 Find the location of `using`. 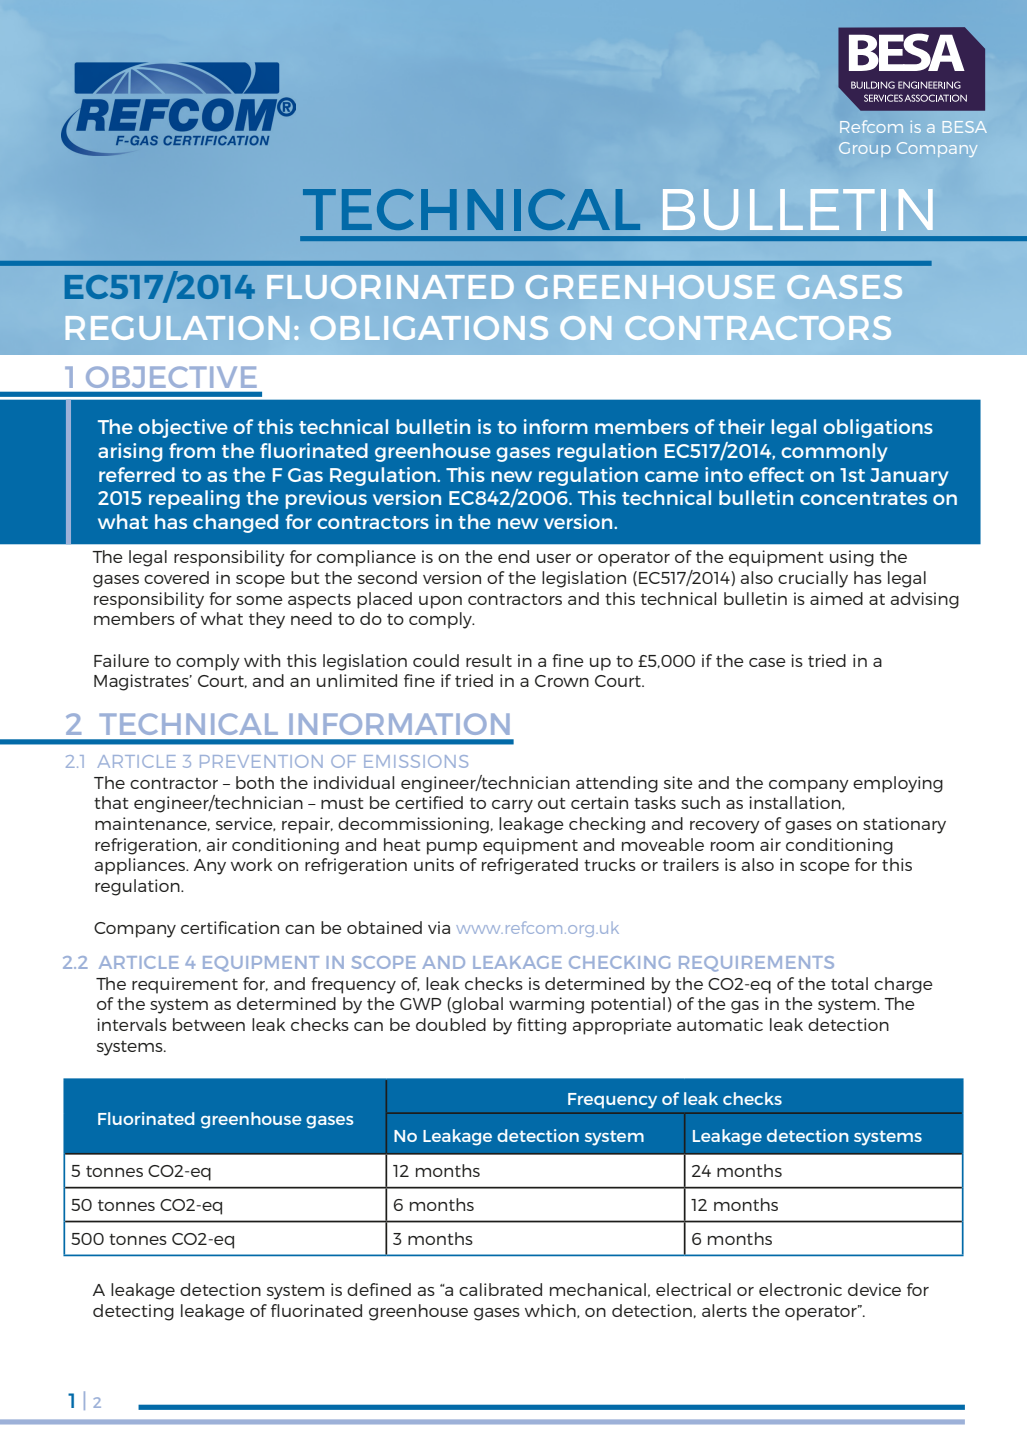

using is located at coordinates (852, 558).
